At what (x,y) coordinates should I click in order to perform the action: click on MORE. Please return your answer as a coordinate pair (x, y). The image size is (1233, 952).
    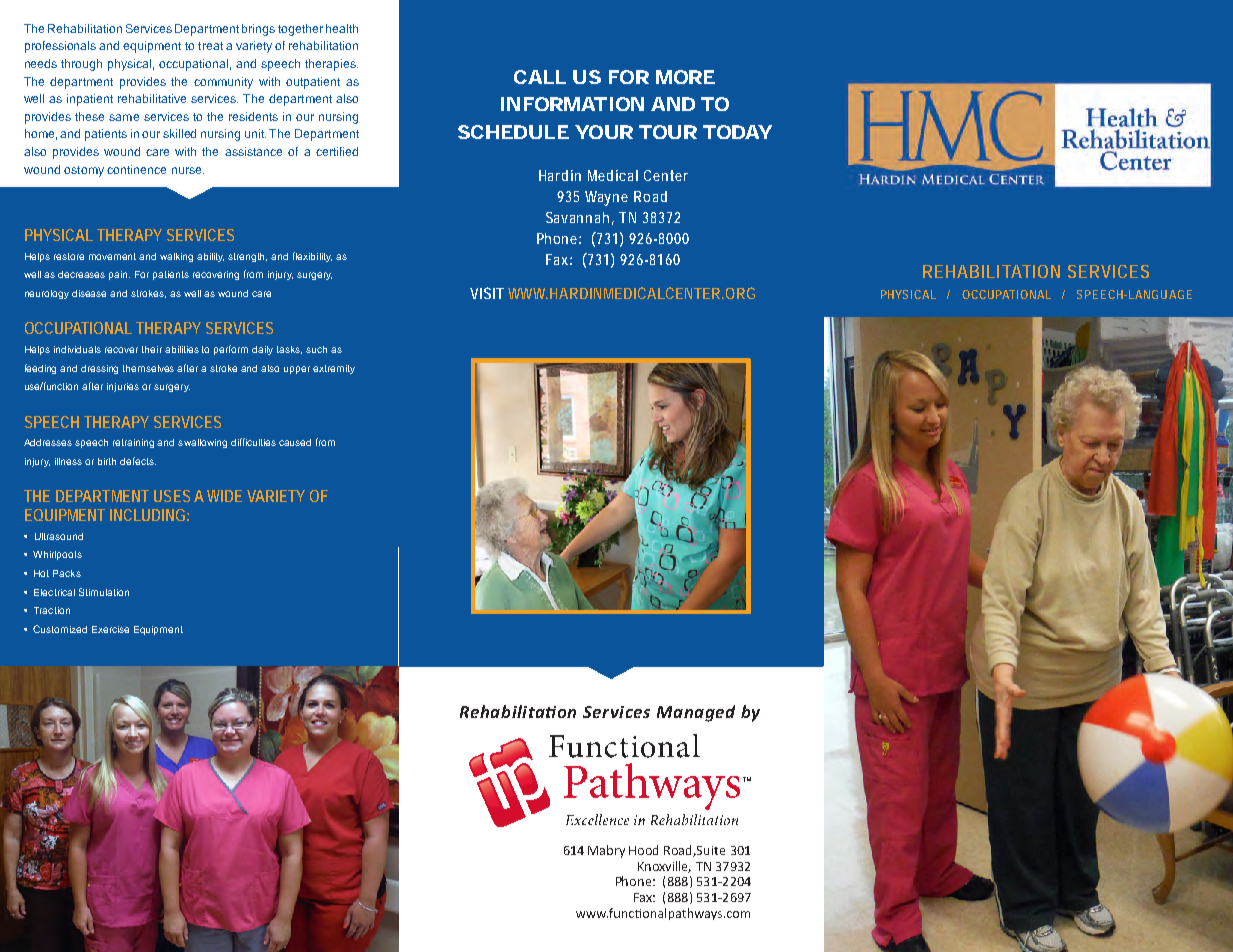
    Looking at the image, I should click on (685, 77).
